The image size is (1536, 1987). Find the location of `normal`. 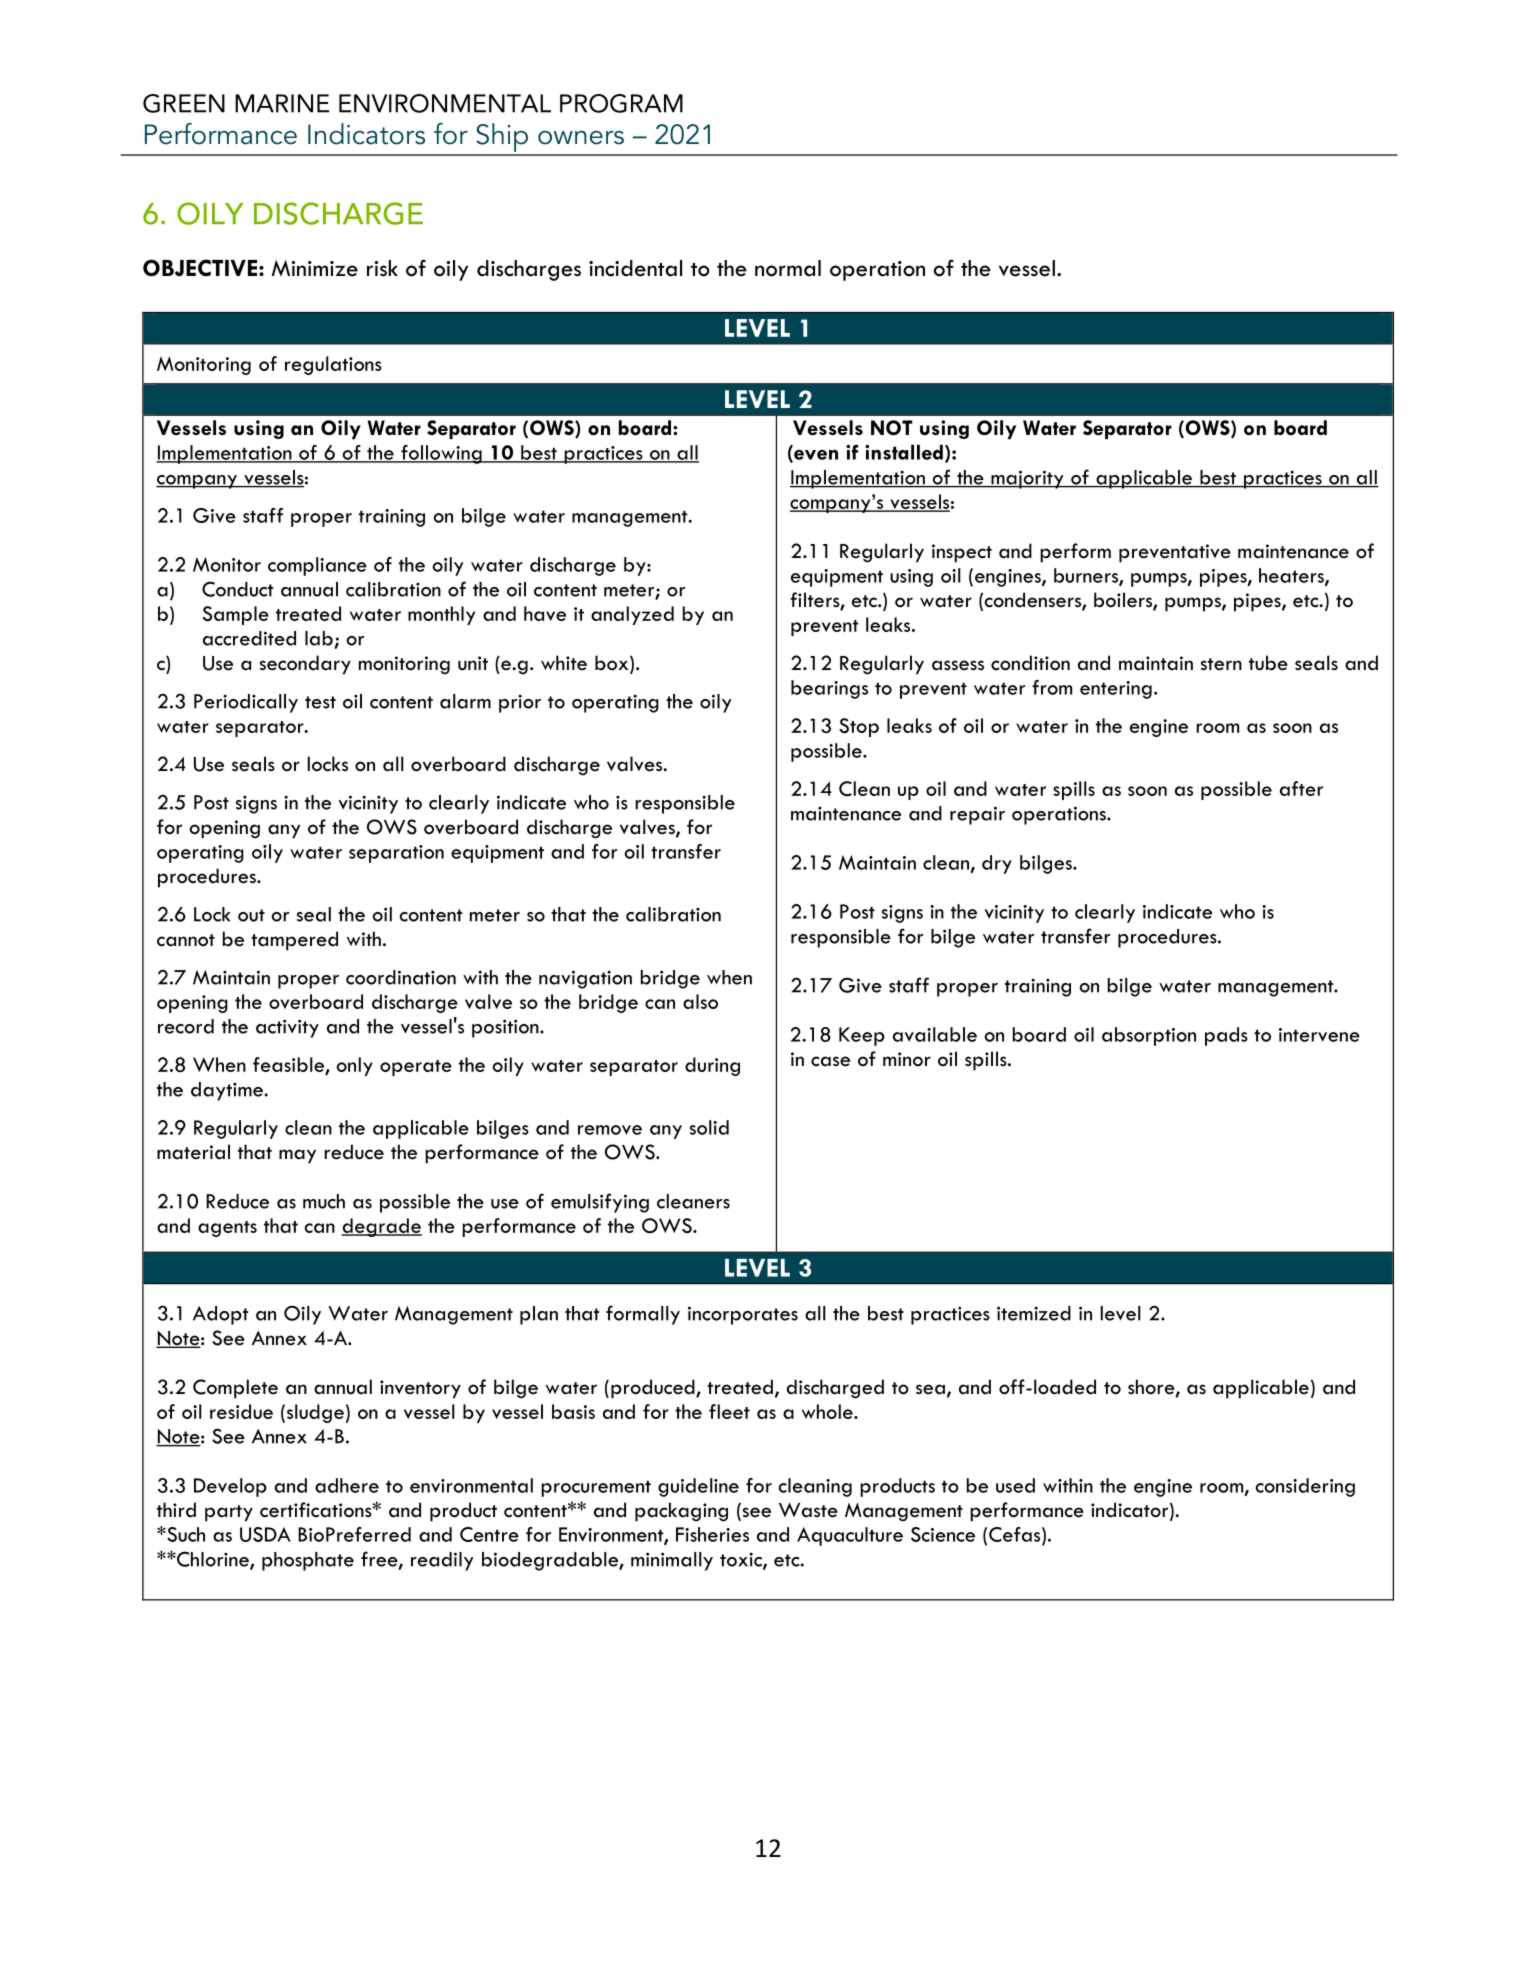

normal is located at coordinates (788, 268).
